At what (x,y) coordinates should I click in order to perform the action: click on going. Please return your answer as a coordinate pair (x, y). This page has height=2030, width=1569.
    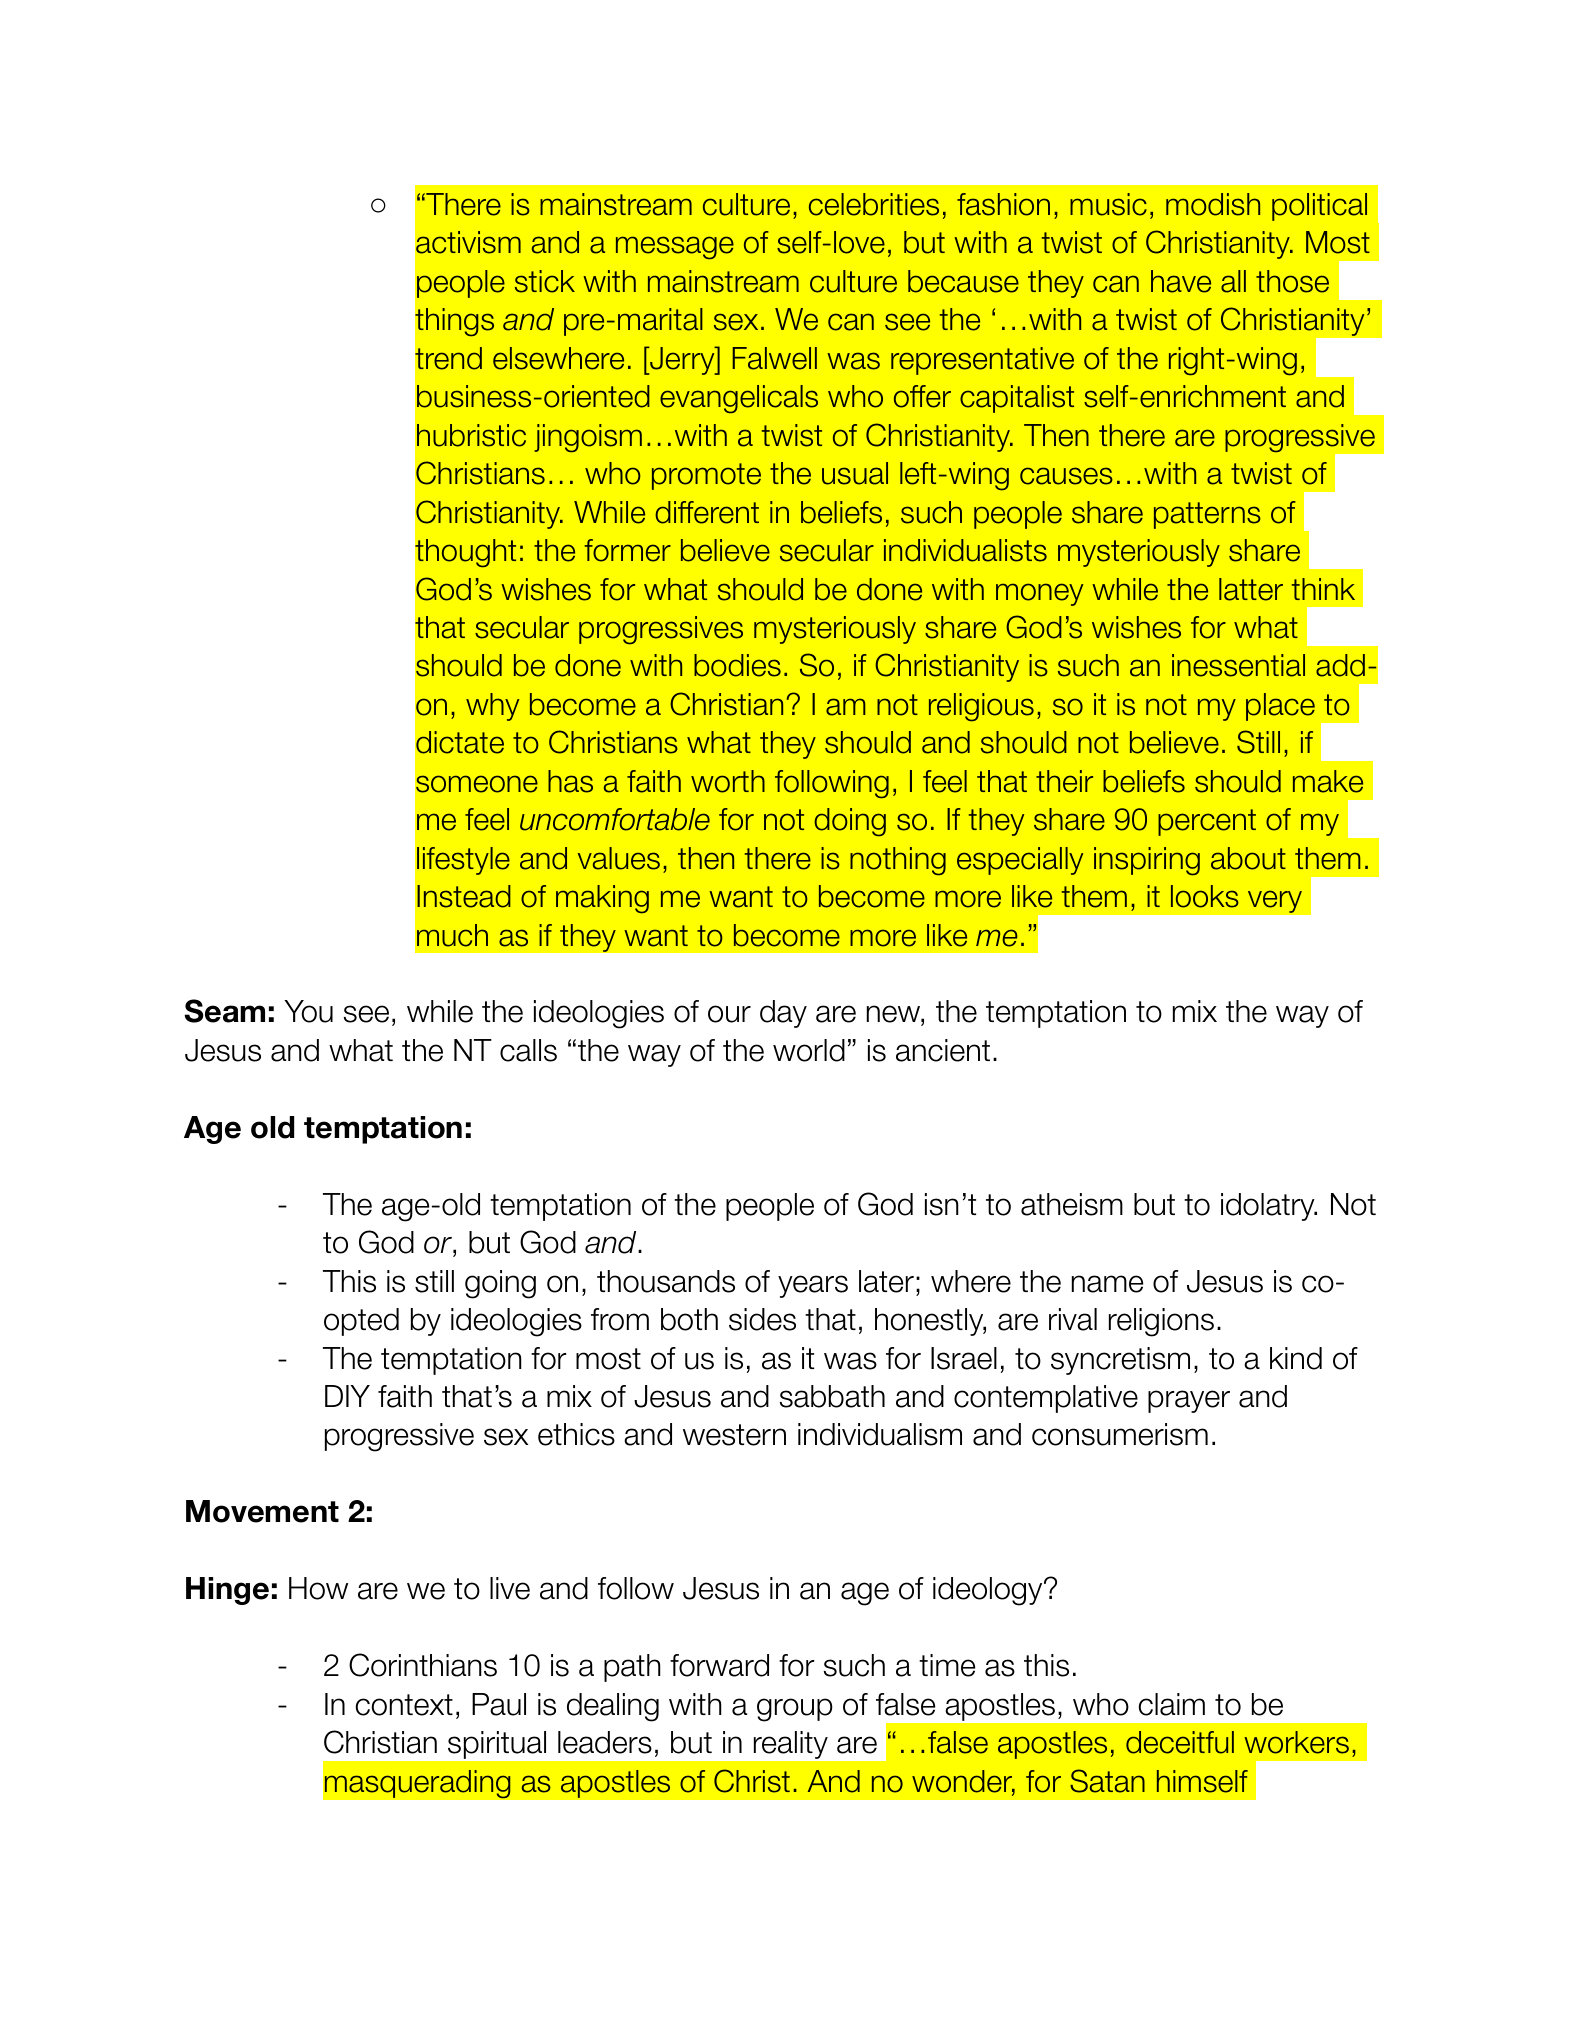
    Looking at the image, I should click on (500, 1284).
